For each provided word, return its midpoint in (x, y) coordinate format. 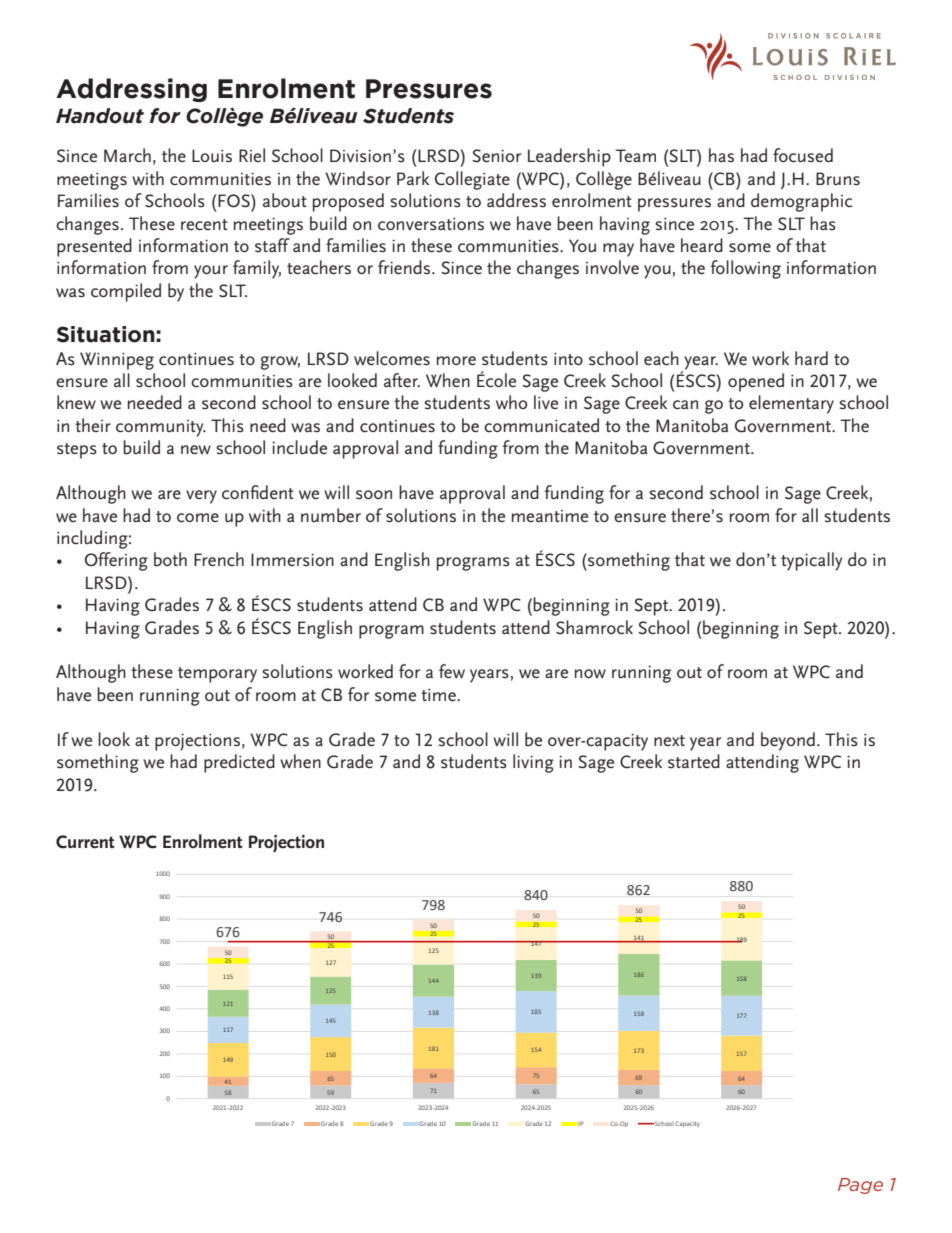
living (533, 763)
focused (803, 155)
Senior (496, 156)
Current (85, 842)
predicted (239, 763)
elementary (791, 404)
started (694, 761)
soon (374, 495)
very (201, 497)
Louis (212, 156)
